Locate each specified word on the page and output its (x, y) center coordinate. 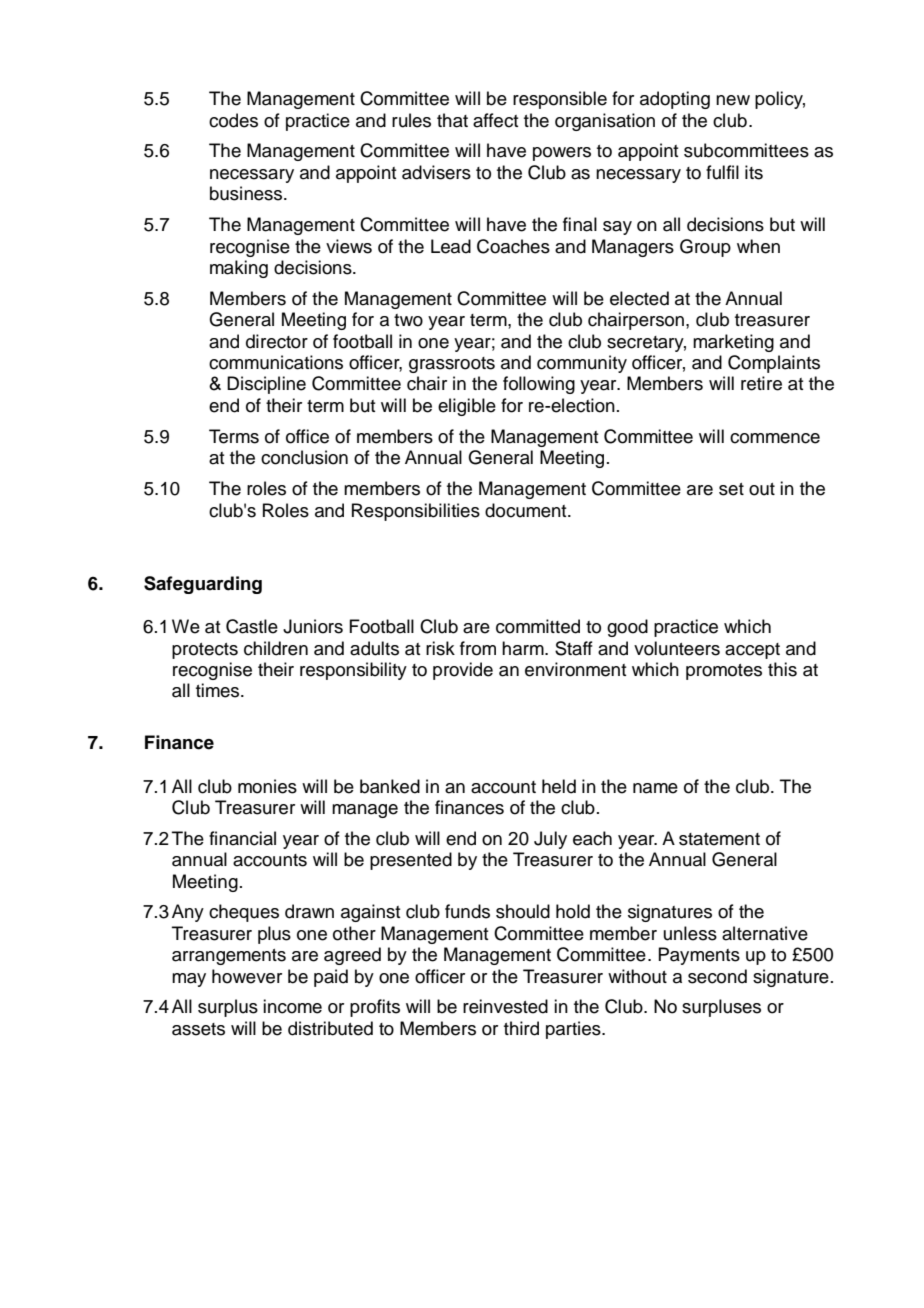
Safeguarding (203, 585)
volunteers (677, 648)
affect (496, 120)
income (292, 1006)
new (733, 100)
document (527, 510)
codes (233, 120)
